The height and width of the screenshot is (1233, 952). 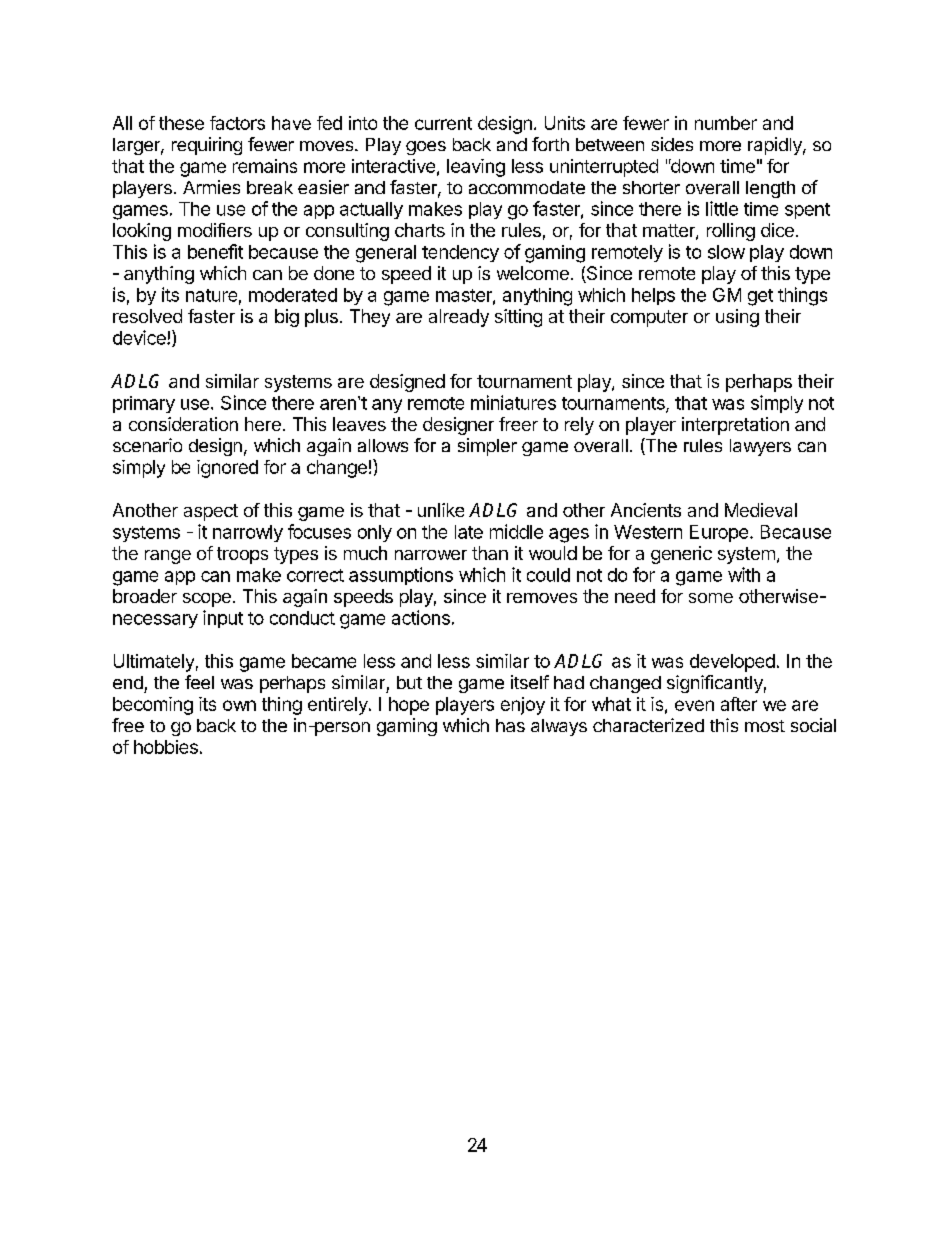 I want to click on has, so click(x=510, y=725).
